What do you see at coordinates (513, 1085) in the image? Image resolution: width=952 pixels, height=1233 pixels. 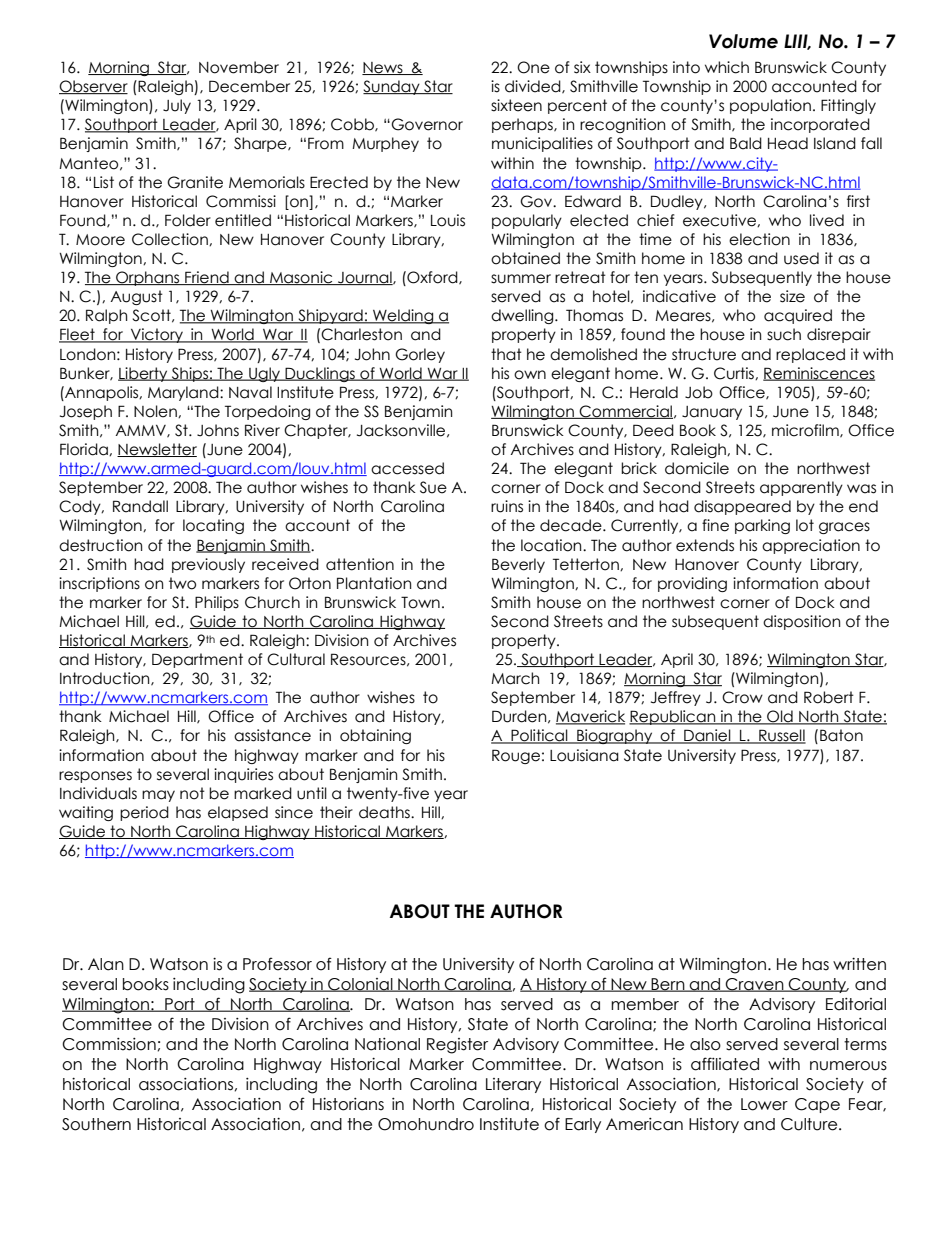 I see `Literary` at bounding box center [513, 1085].
